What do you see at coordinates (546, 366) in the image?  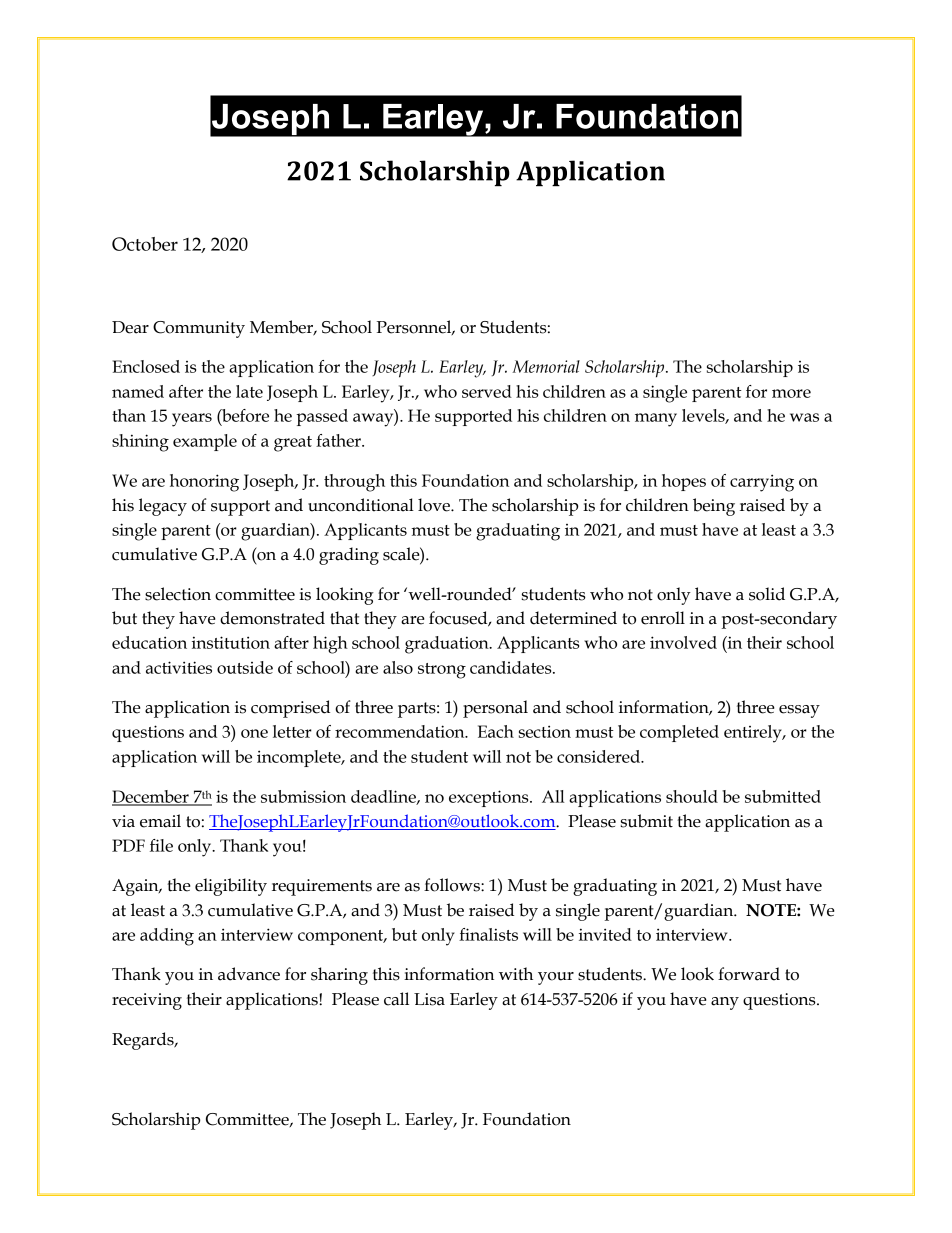 I see `Memorial` at bounding box center [546, 366].
